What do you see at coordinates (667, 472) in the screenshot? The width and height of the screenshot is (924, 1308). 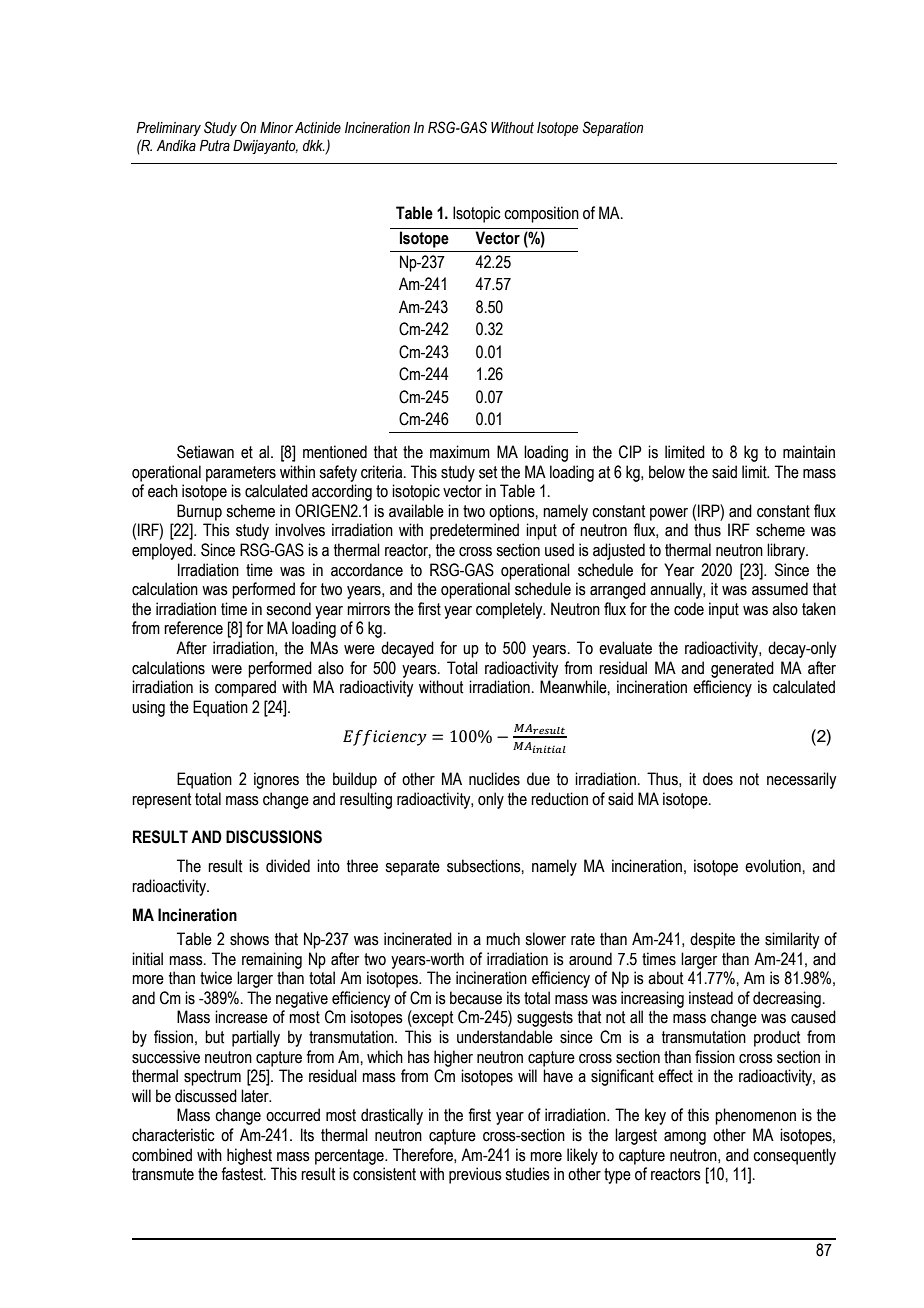 I see `below` at bounding box center [667, 472].
